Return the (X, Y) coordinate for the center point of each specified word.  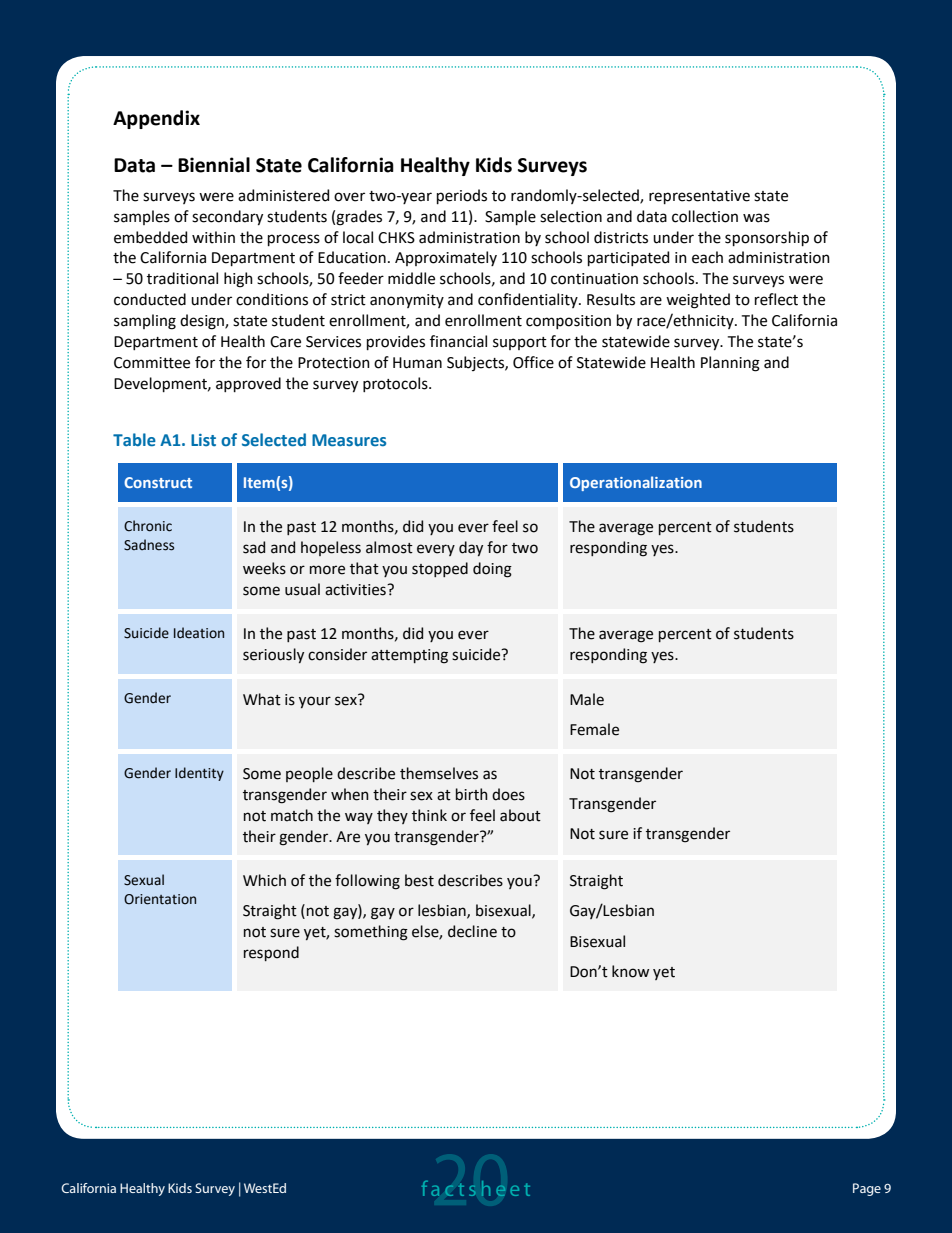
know (630, 971)
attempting (409, 656)
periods (462, 196)
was (756, 218)
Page (867, 1189)
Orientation (160, 899)
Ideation (199, 633)
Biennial (214, 165)
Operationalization (636, 483)
